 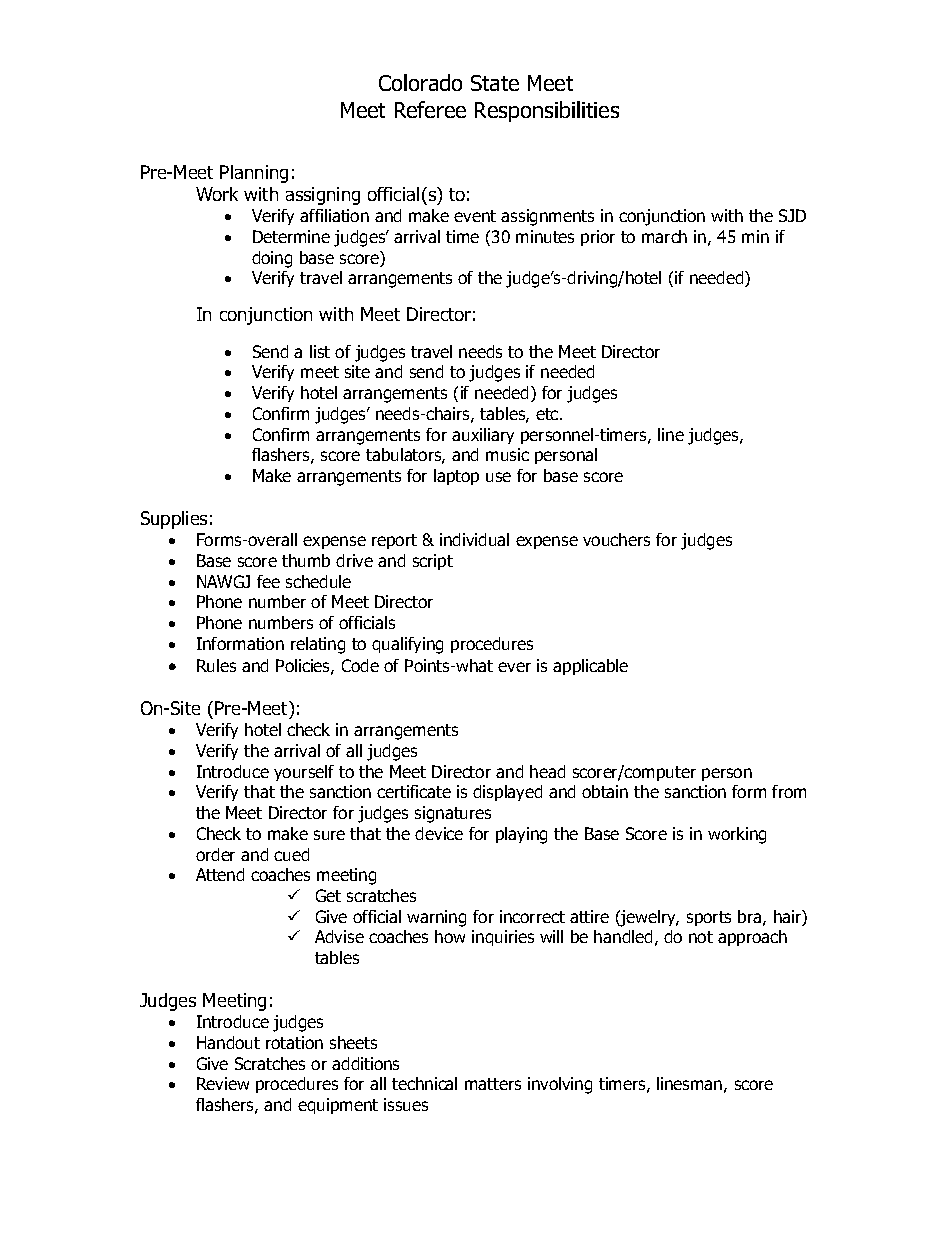 What do you see at coordinates (616, 539) in the screenshot?
I see `vouchers` at bounding box center [616, 539].
